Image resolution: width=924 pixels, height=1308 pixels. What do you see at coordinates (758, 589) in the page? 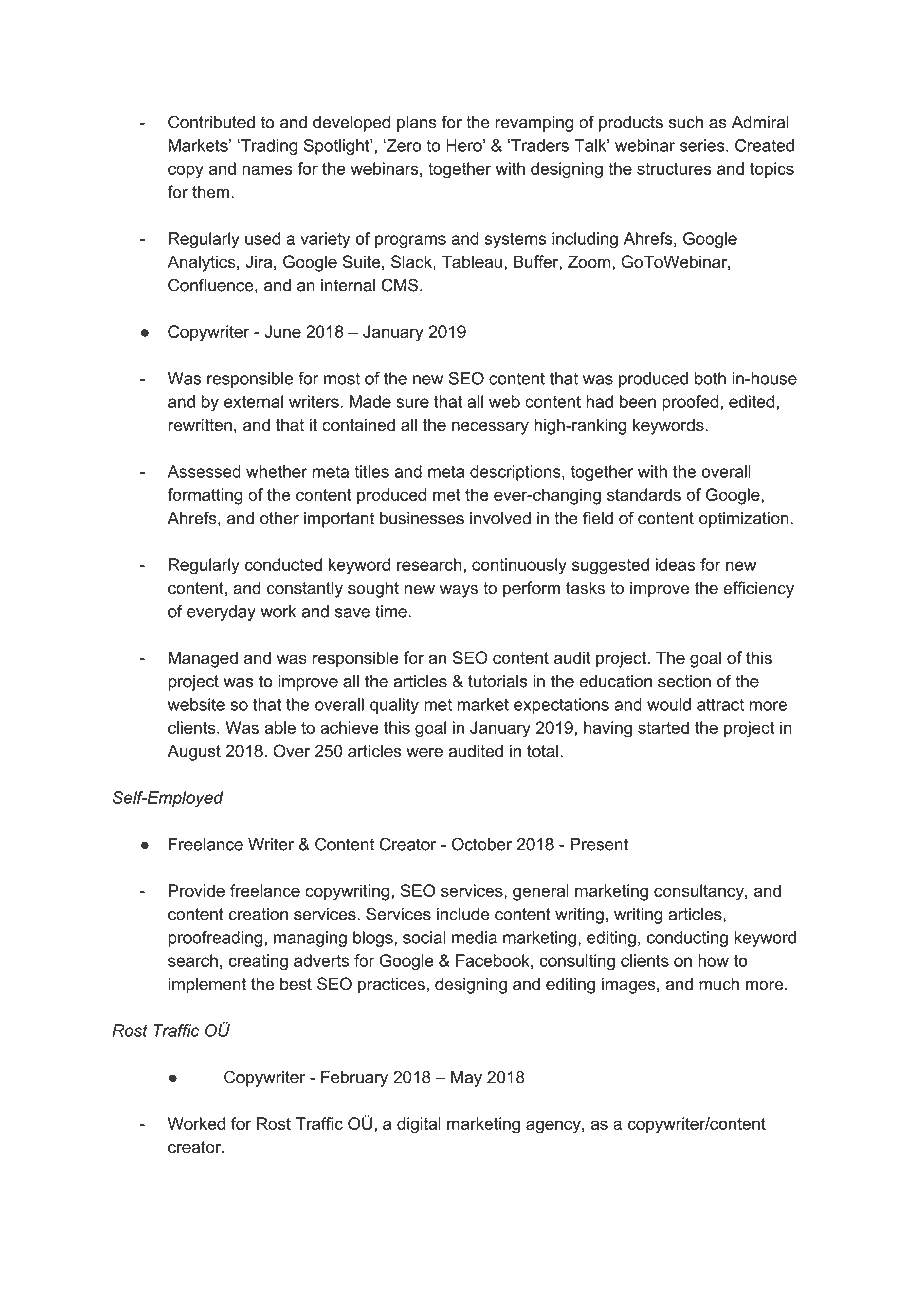
I see `efficiency` at bounding box center [758, 589].
